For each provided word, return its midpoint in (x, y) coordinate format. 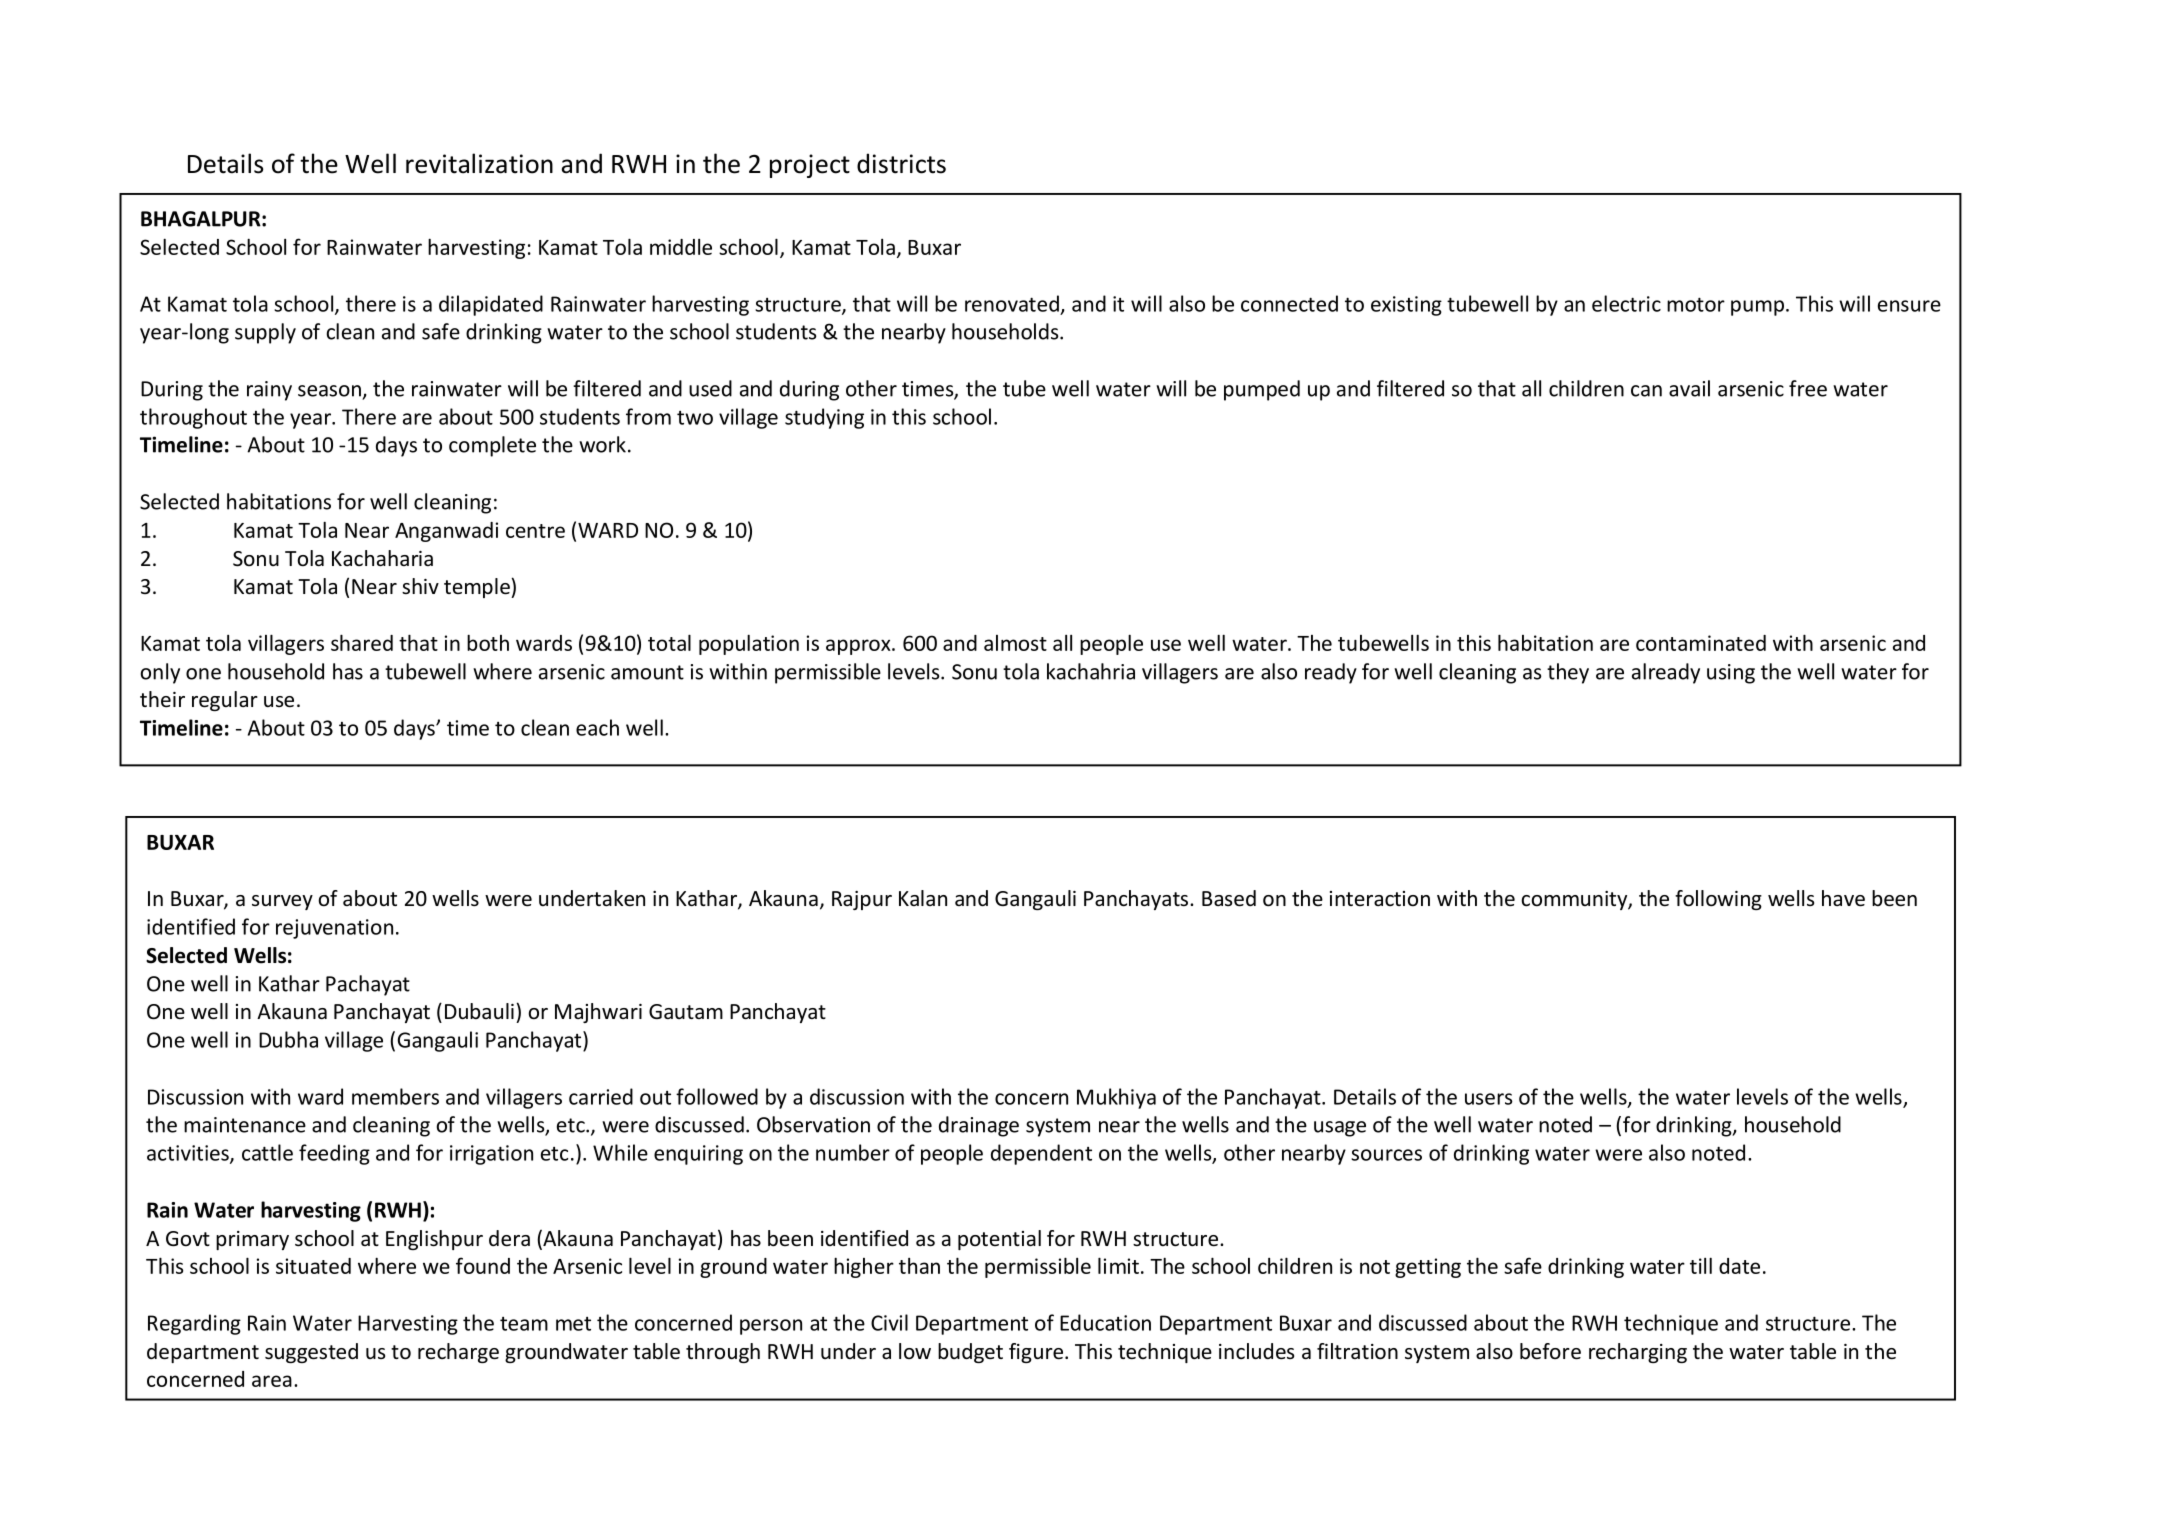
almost (1015, 643)
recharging (1638, 1353)
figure (1037, 1353)
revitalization (479, 163)
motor (1696, 304)
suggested (311, 1353)
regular (225, 701)
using (1731, 674)
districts (901, 163)
